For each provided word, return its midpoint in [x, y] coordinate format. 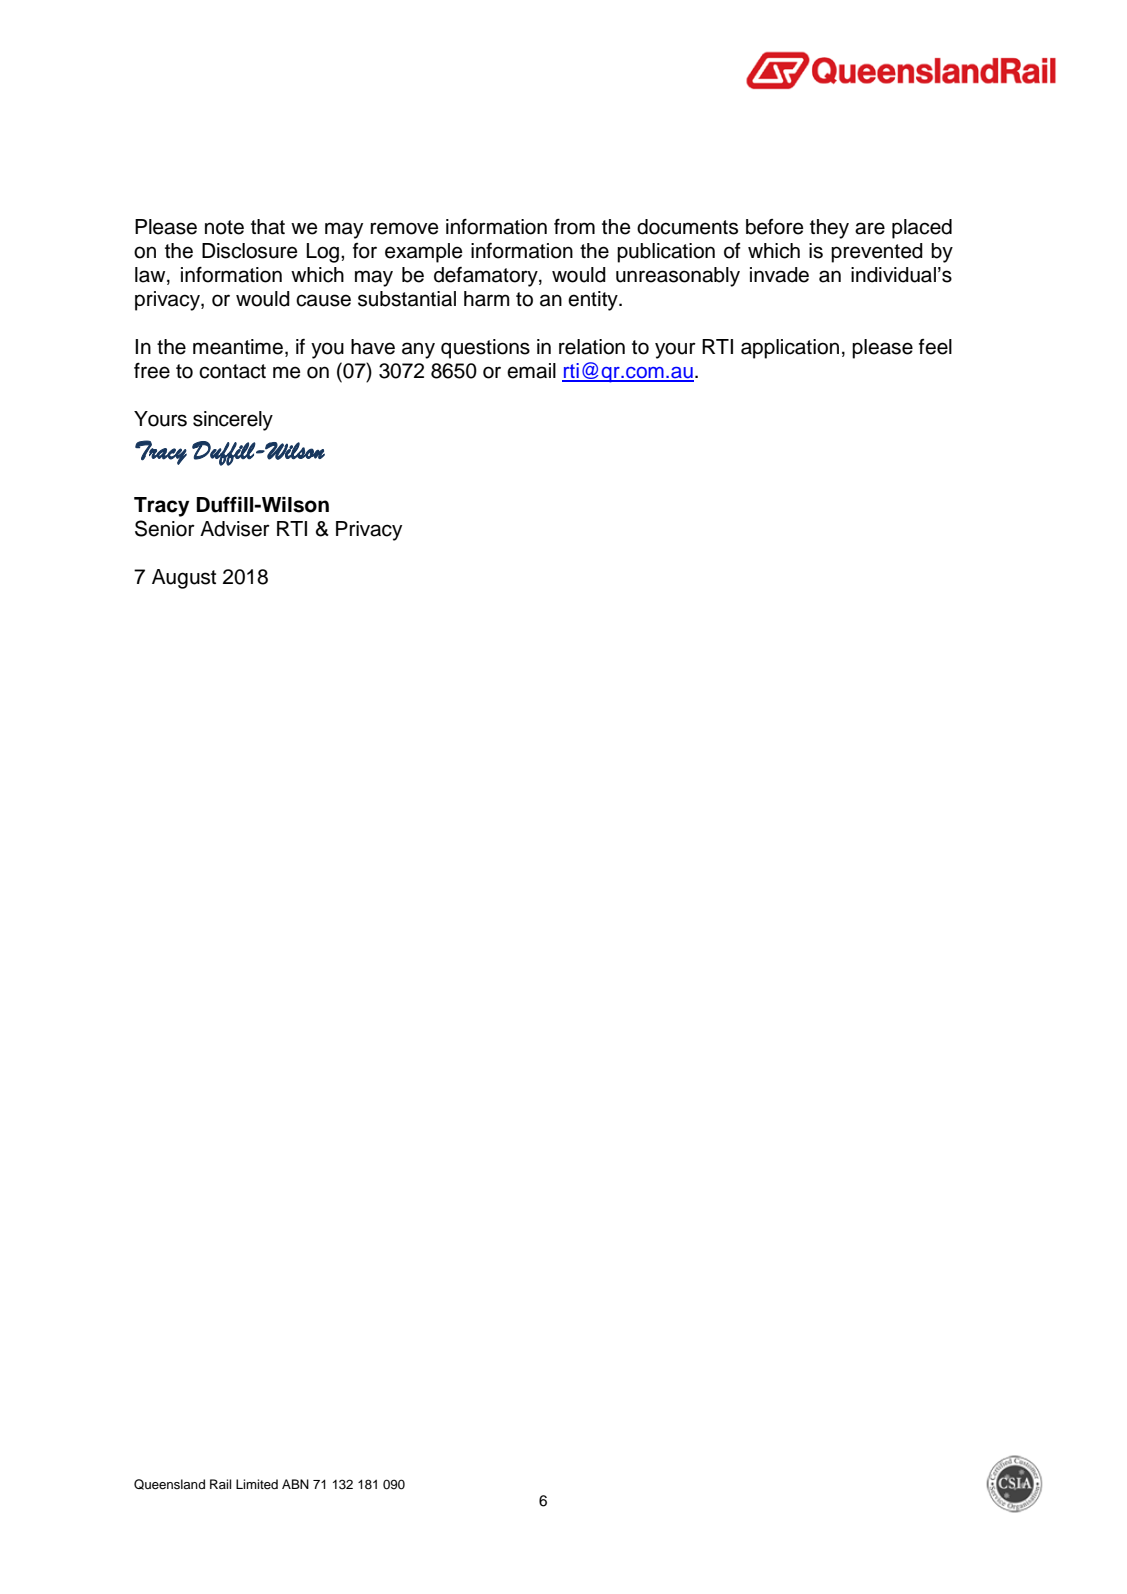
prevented [877, 253]
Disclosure [250, 251]
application [790, 349]
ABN [295, 1484]
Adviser [235, 529]
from [574, 226]
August [184, 579]
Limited [257, 1484]
